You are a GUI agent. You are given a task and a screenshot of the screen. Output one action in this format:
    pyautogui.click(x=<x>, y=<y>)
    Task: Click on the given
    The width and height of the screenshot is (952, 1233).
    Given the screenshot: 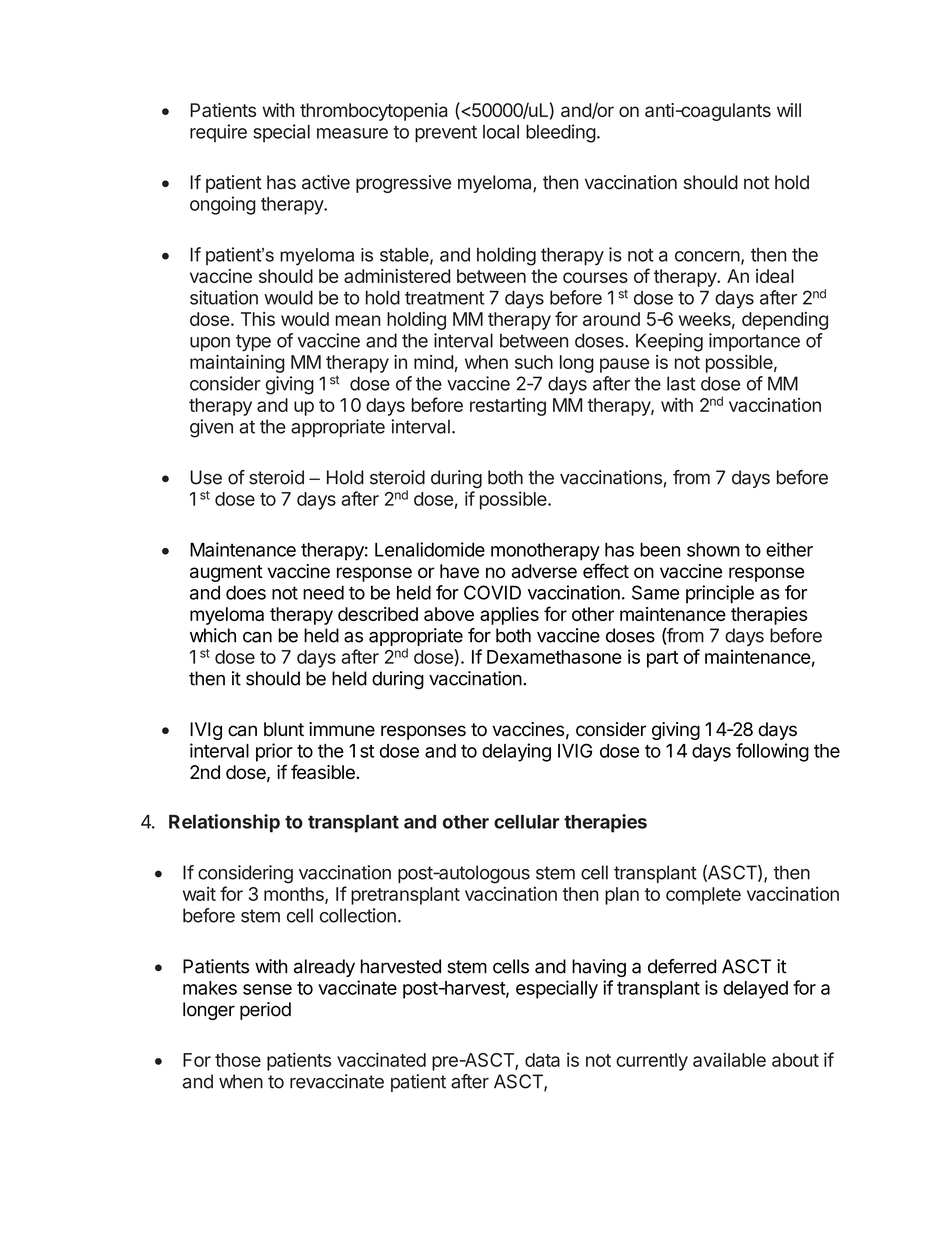 What is the action you would take?
    pyautogui.click(x=211, y=428)
